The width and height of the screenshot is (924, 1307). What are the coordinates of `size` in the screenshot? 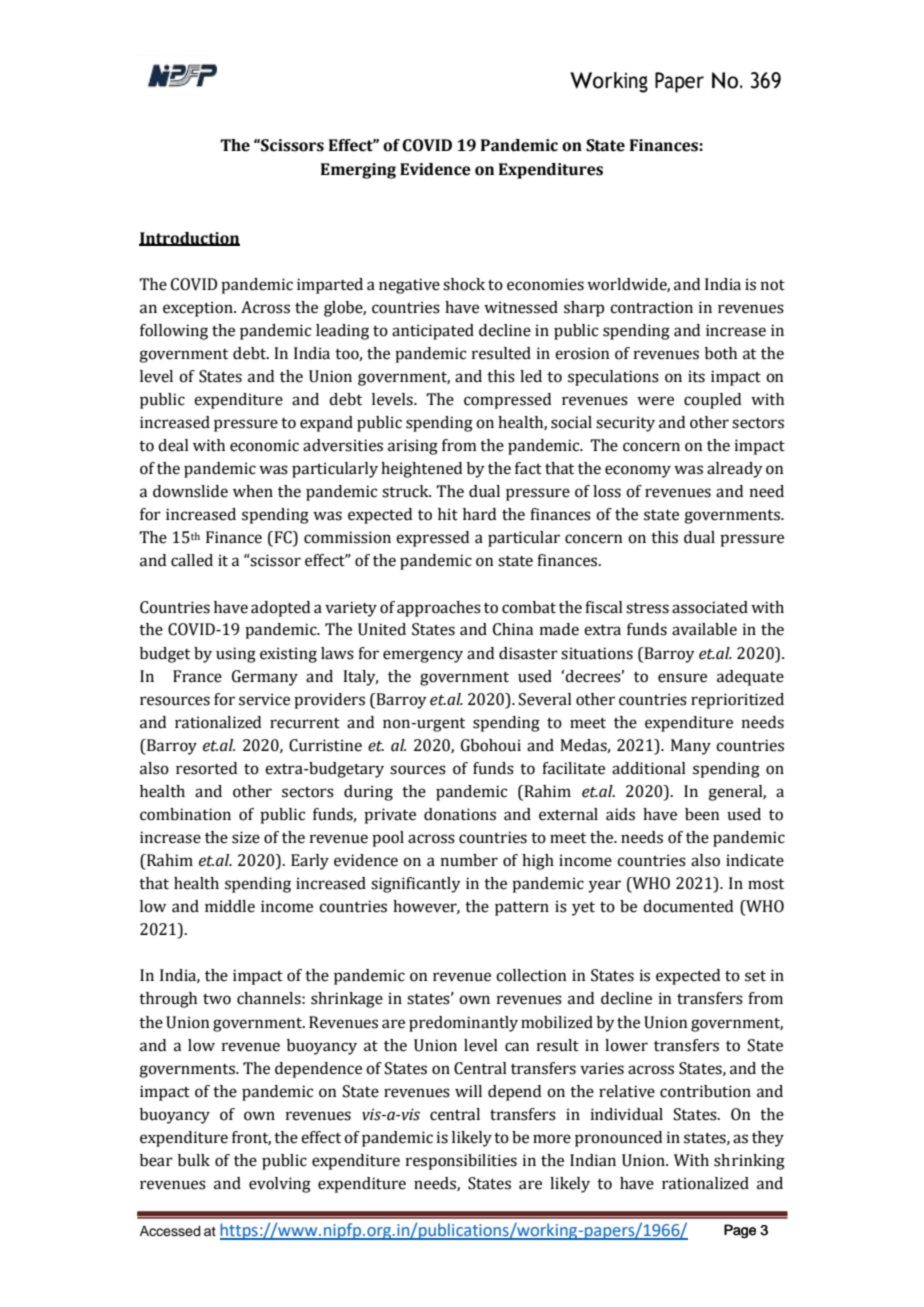 It's located at (246, 837).
